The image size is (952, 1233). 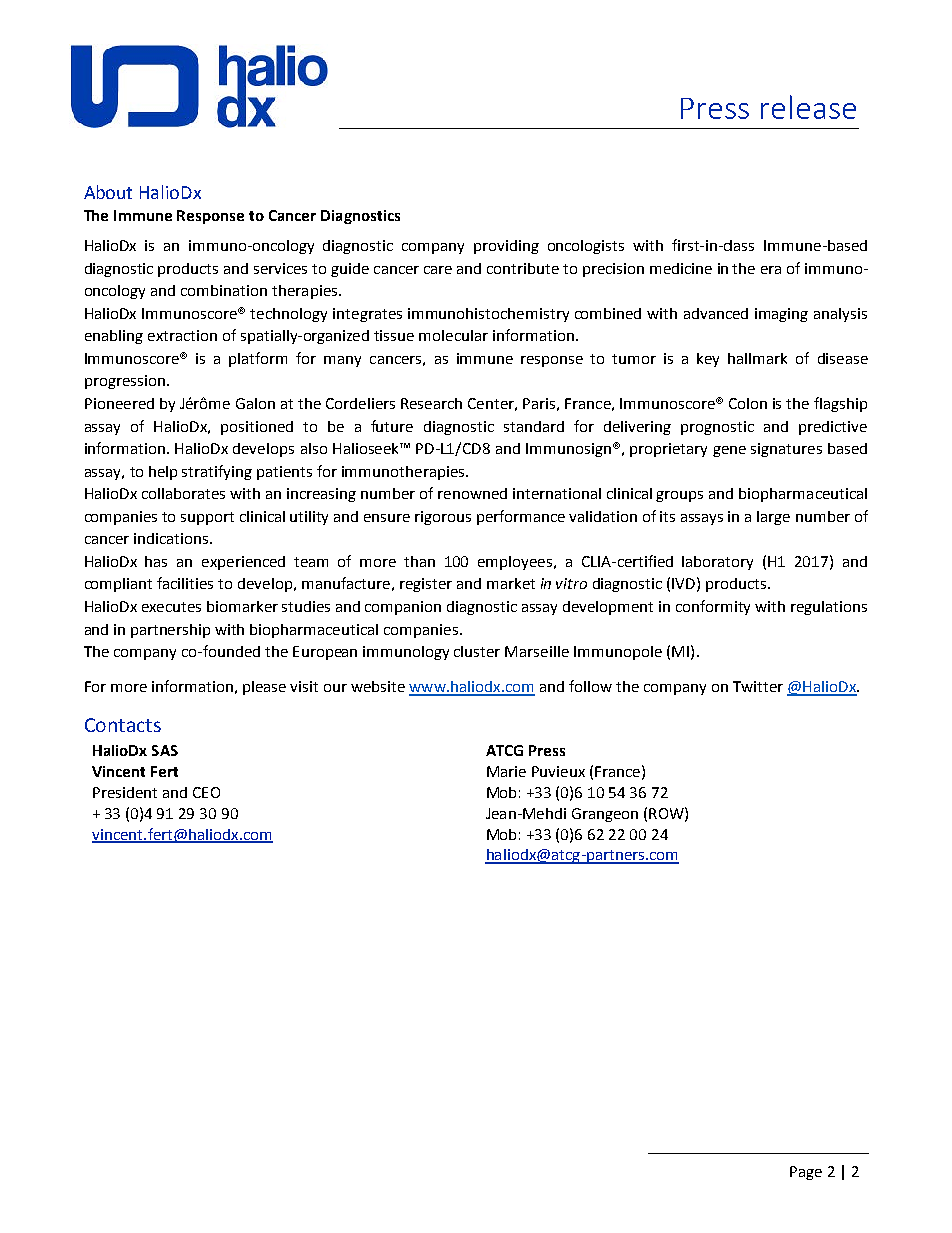 What do you see at coordinates (757, 358) in the screenshot?
I see `hallmark` at bounding box center [757, 358].
